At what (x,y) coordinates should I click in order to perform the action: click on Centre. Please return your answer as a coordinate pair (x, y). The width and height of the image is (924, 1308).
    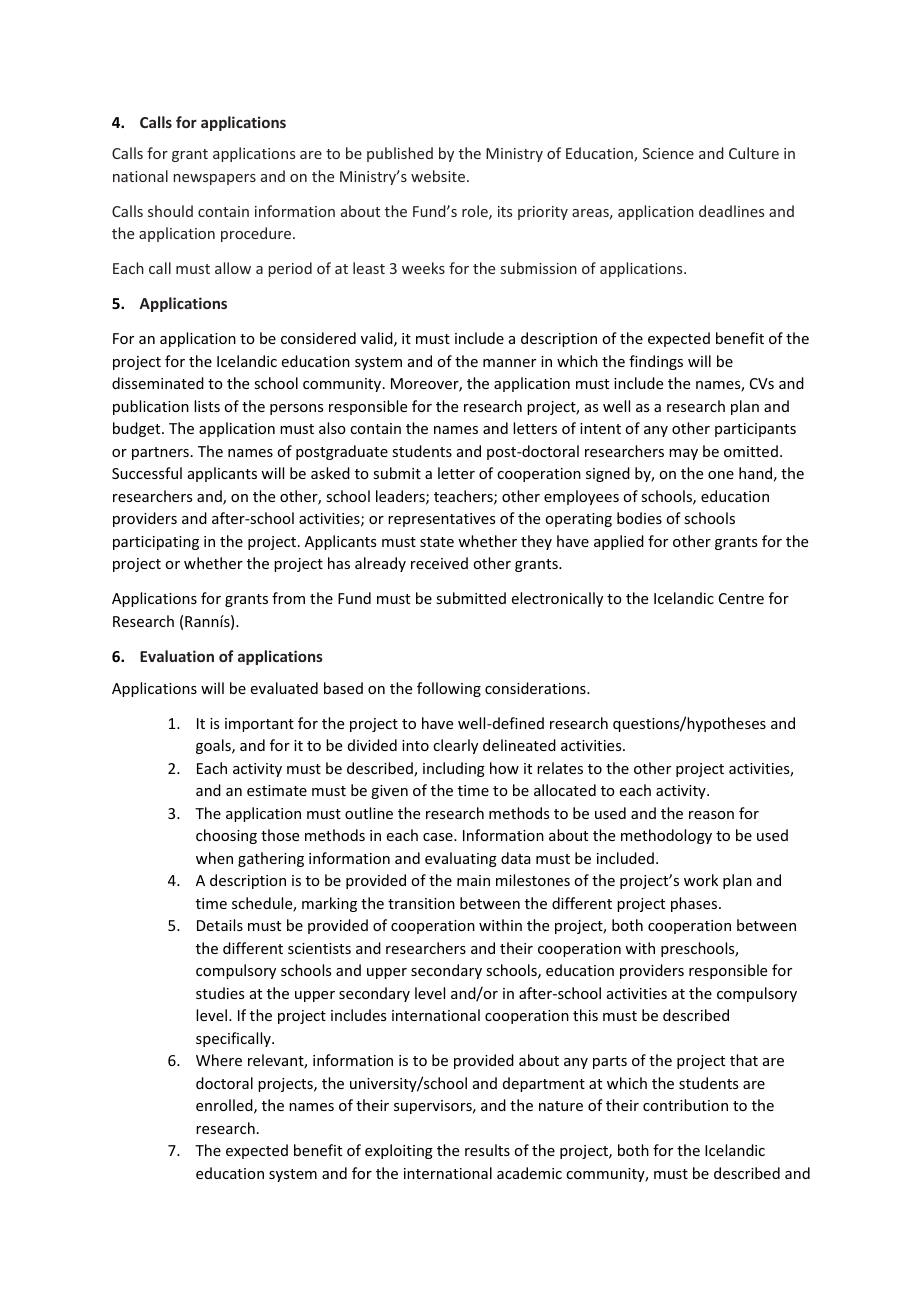
    Looking at the image, I should click on (741, 598).
